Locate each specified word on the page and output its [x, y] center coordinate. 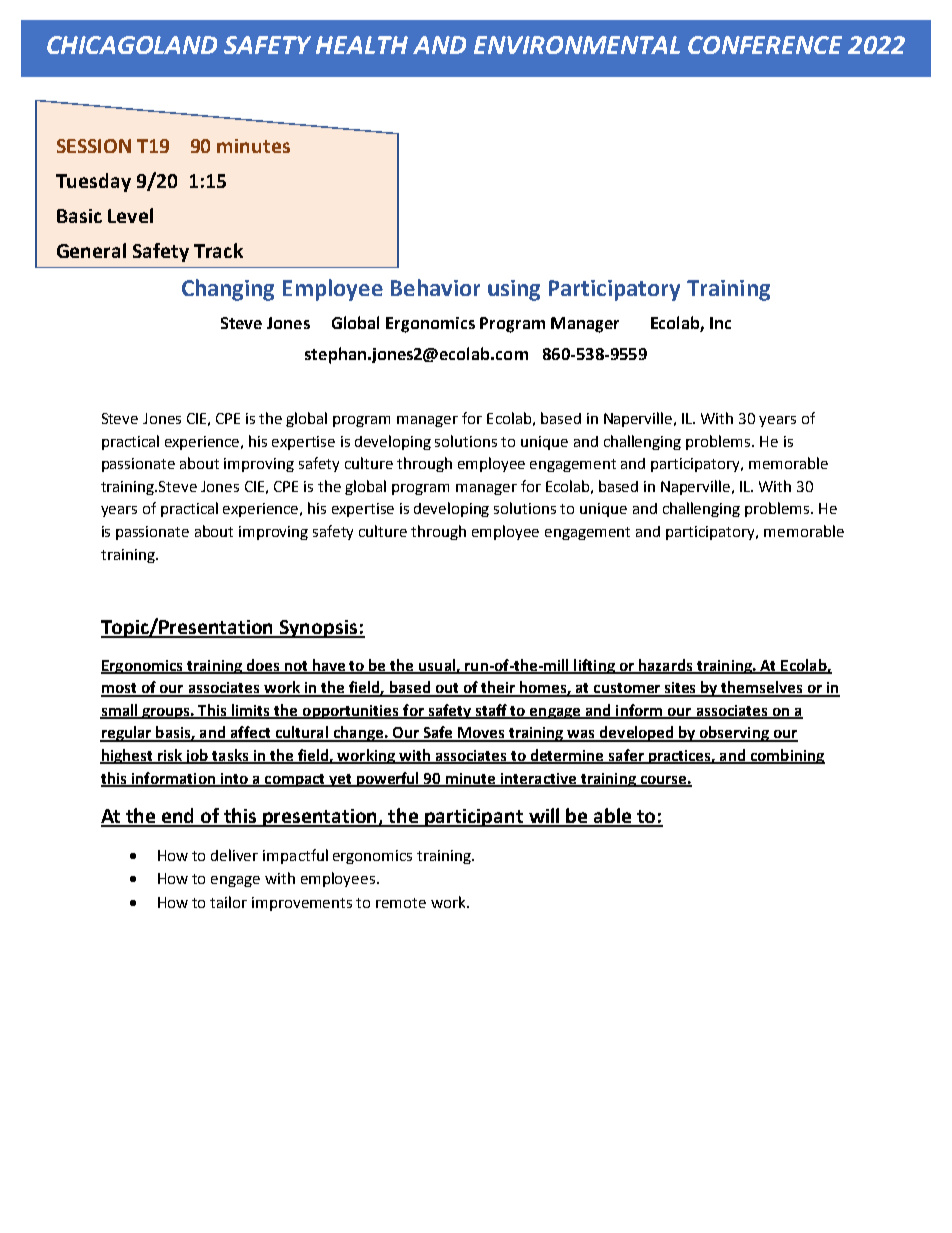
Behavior [435, 287]
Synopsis [319, 629]
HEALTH [362, 45]
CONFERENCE [765, 45]
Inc [720, 323]
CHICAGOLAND [132, 45]
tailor [228, 902]
